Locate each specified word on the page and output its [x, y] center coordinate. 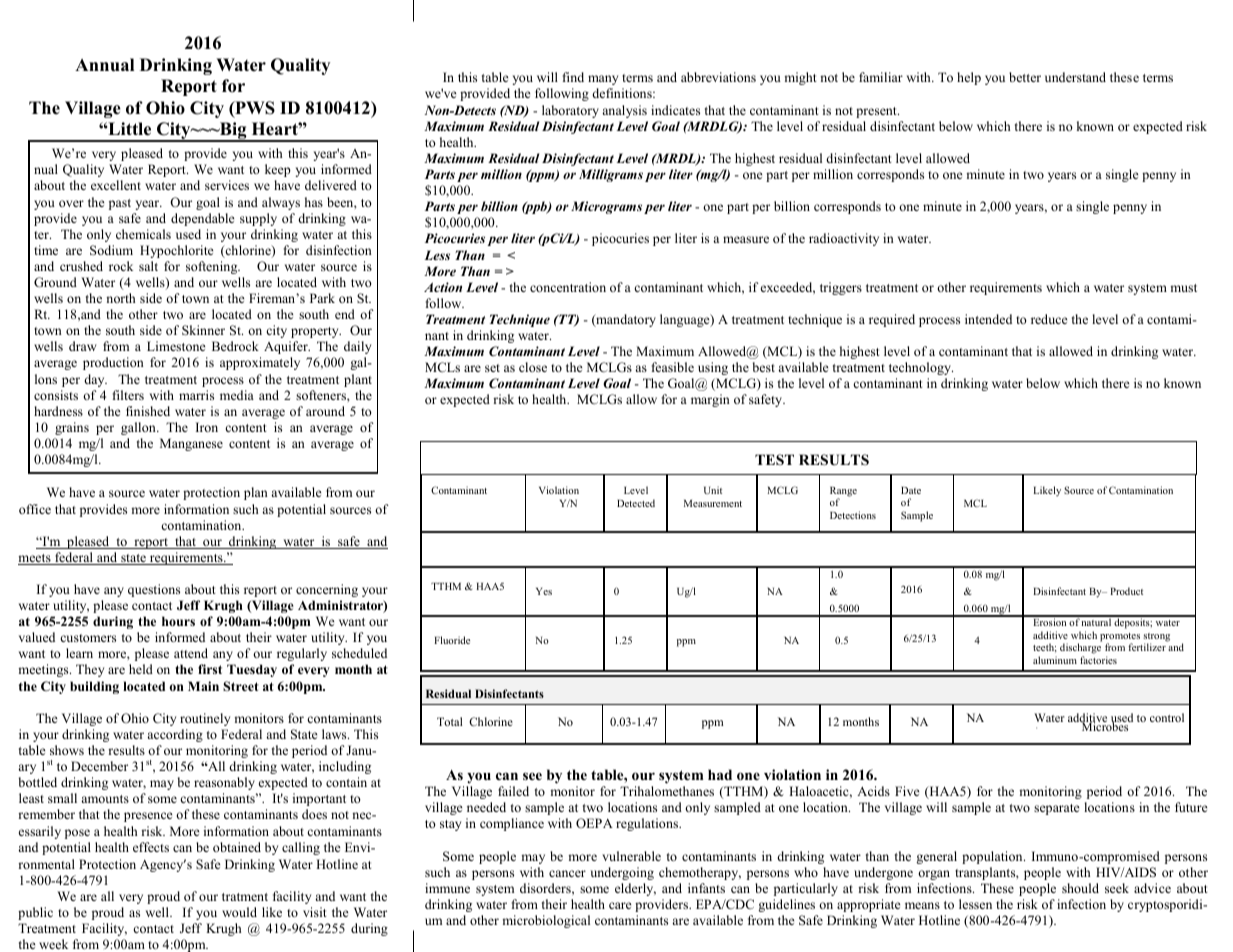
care [620, 905]
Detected [636, 503]
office [35, 509]
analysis [624, 111]
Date [911, 490]
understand [1075, 77]
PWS [254, 109]
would [239, 912]
